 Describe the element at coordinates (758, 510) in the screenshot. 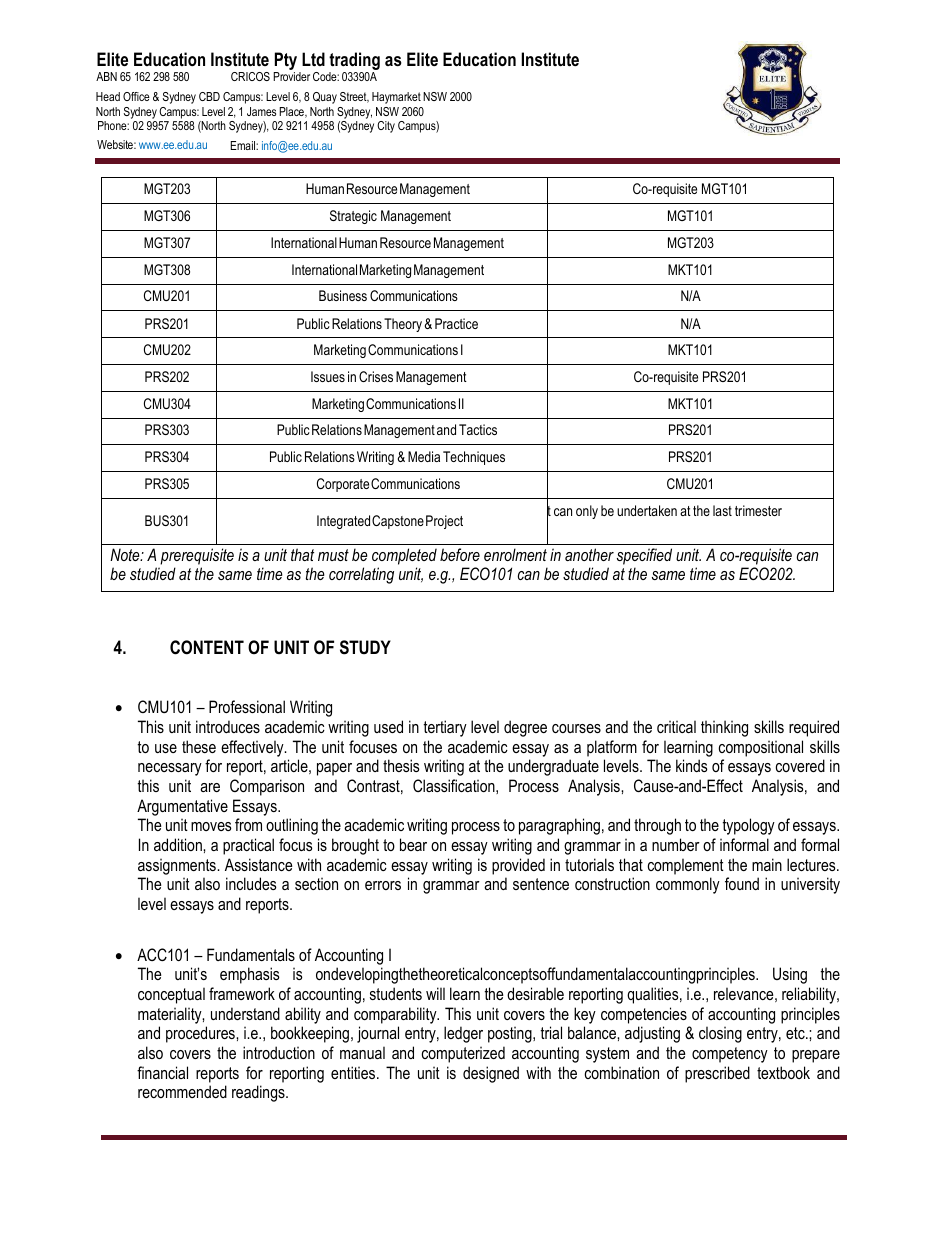

I see `trimester` at that location.
